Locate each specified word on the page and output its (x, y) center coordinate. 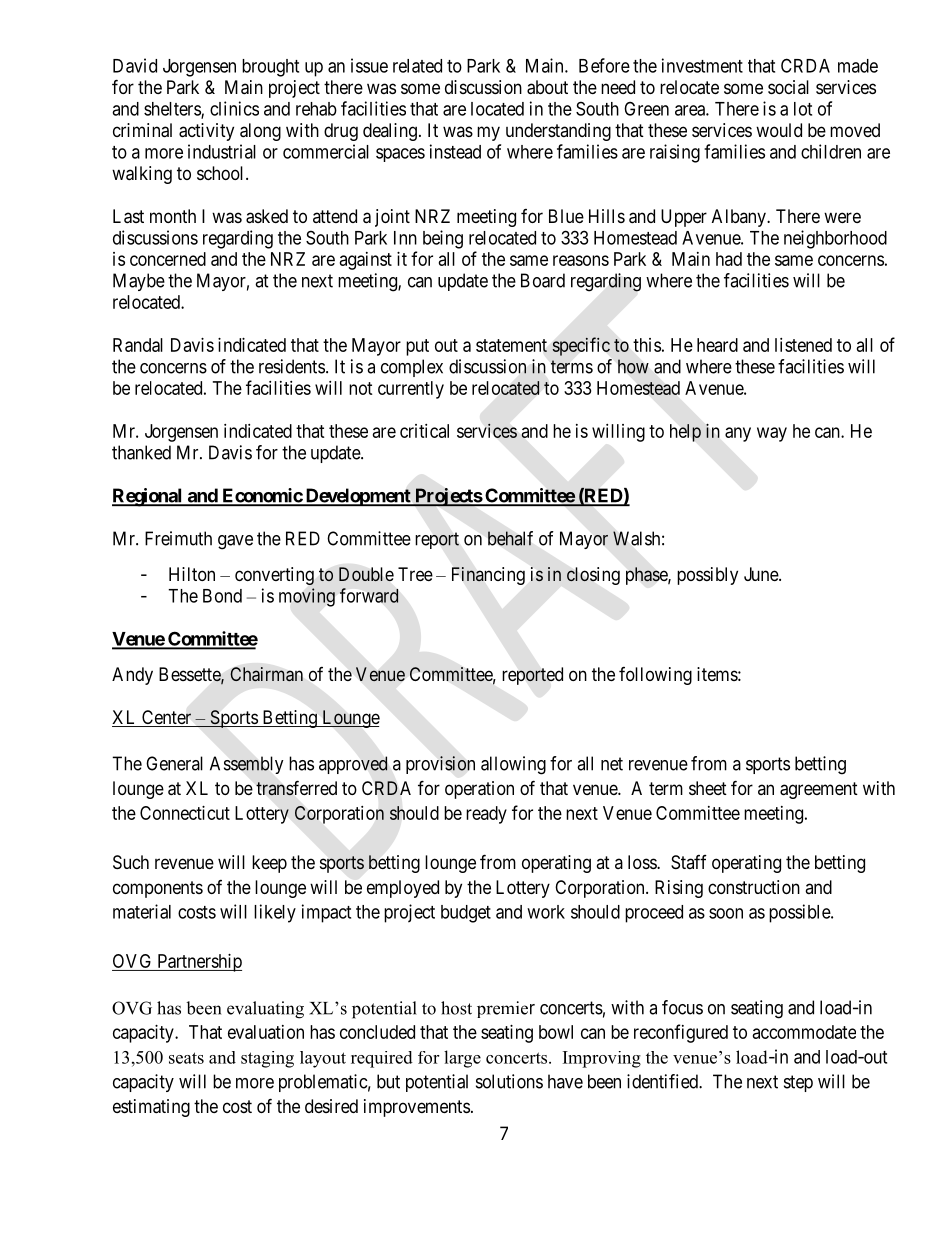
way (772, 434)
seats (186, 1058)
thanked (141, 452)
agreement (819, 790)
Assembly (247, 765)
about (547, 87)
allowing (513, 765)
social (788, 87)
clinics (234, 108)
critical (424, 431)
